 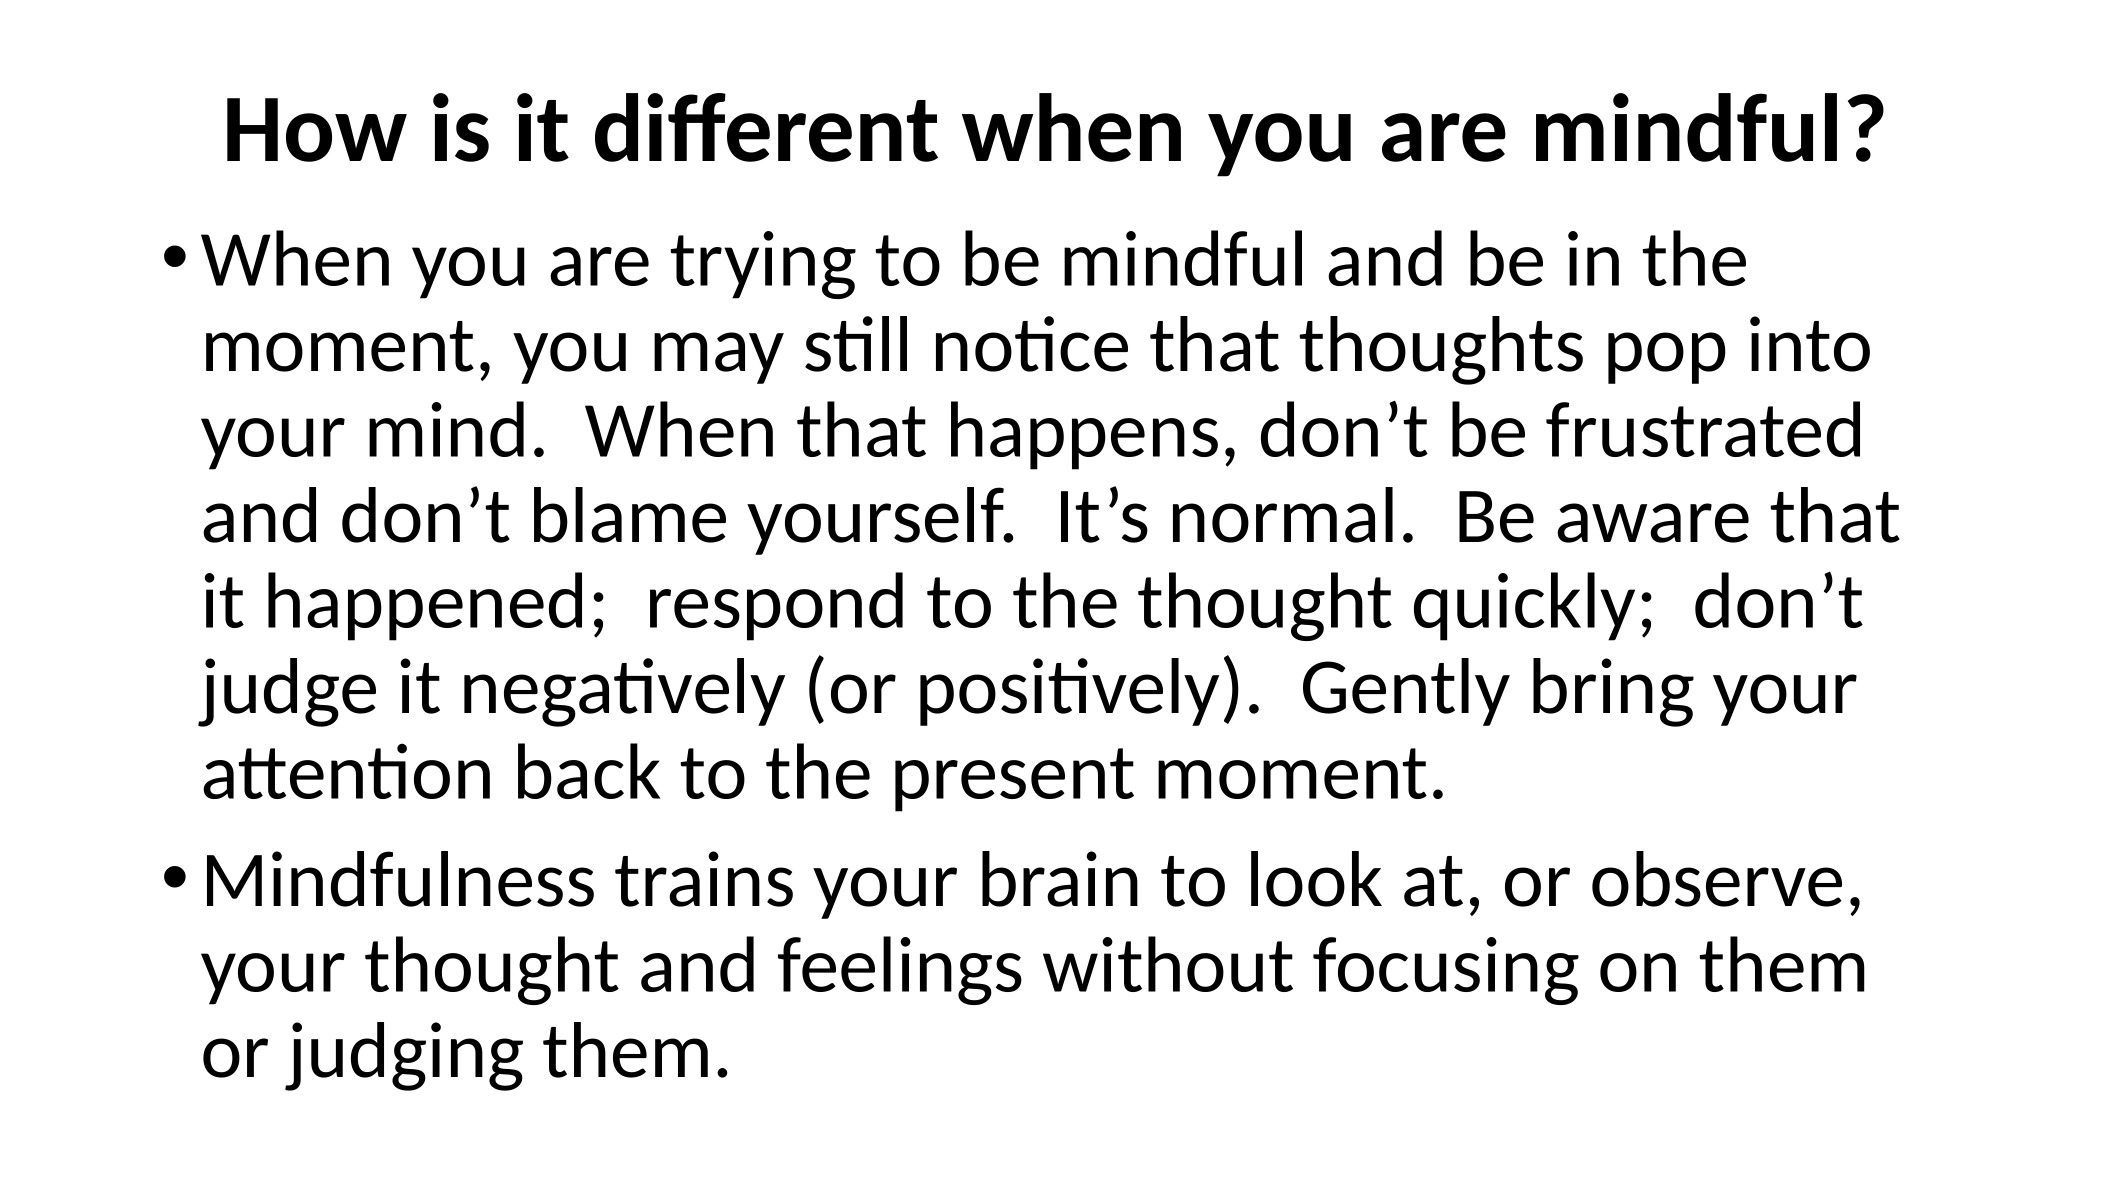 What do you see at coordinates (776, 606) in the image?
I see `respond` at bounding box center [776, 606].
